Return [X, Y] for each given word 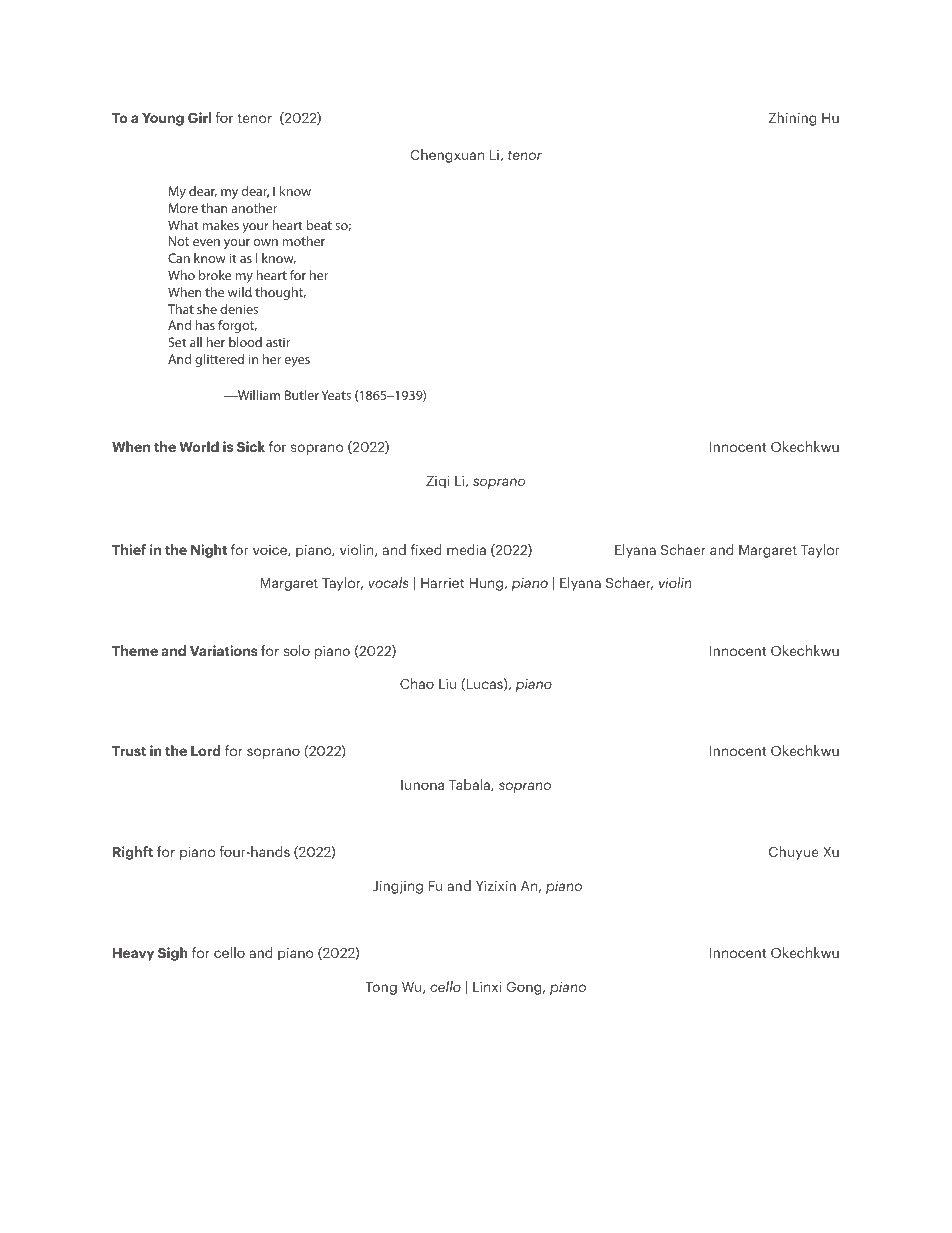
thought [280, 293]
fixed [426, 549]
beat [319, 225]
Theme [135, 650]
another [254, 208]
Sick [251, 446]
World [199, 446]
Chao [417, 683]
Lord [206, 750]
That [181, 309]
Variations [224, 650]
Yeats [336, 395]
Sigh [173, 954]
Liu [447, 683]
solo [296, 650]
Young [163, 119]
